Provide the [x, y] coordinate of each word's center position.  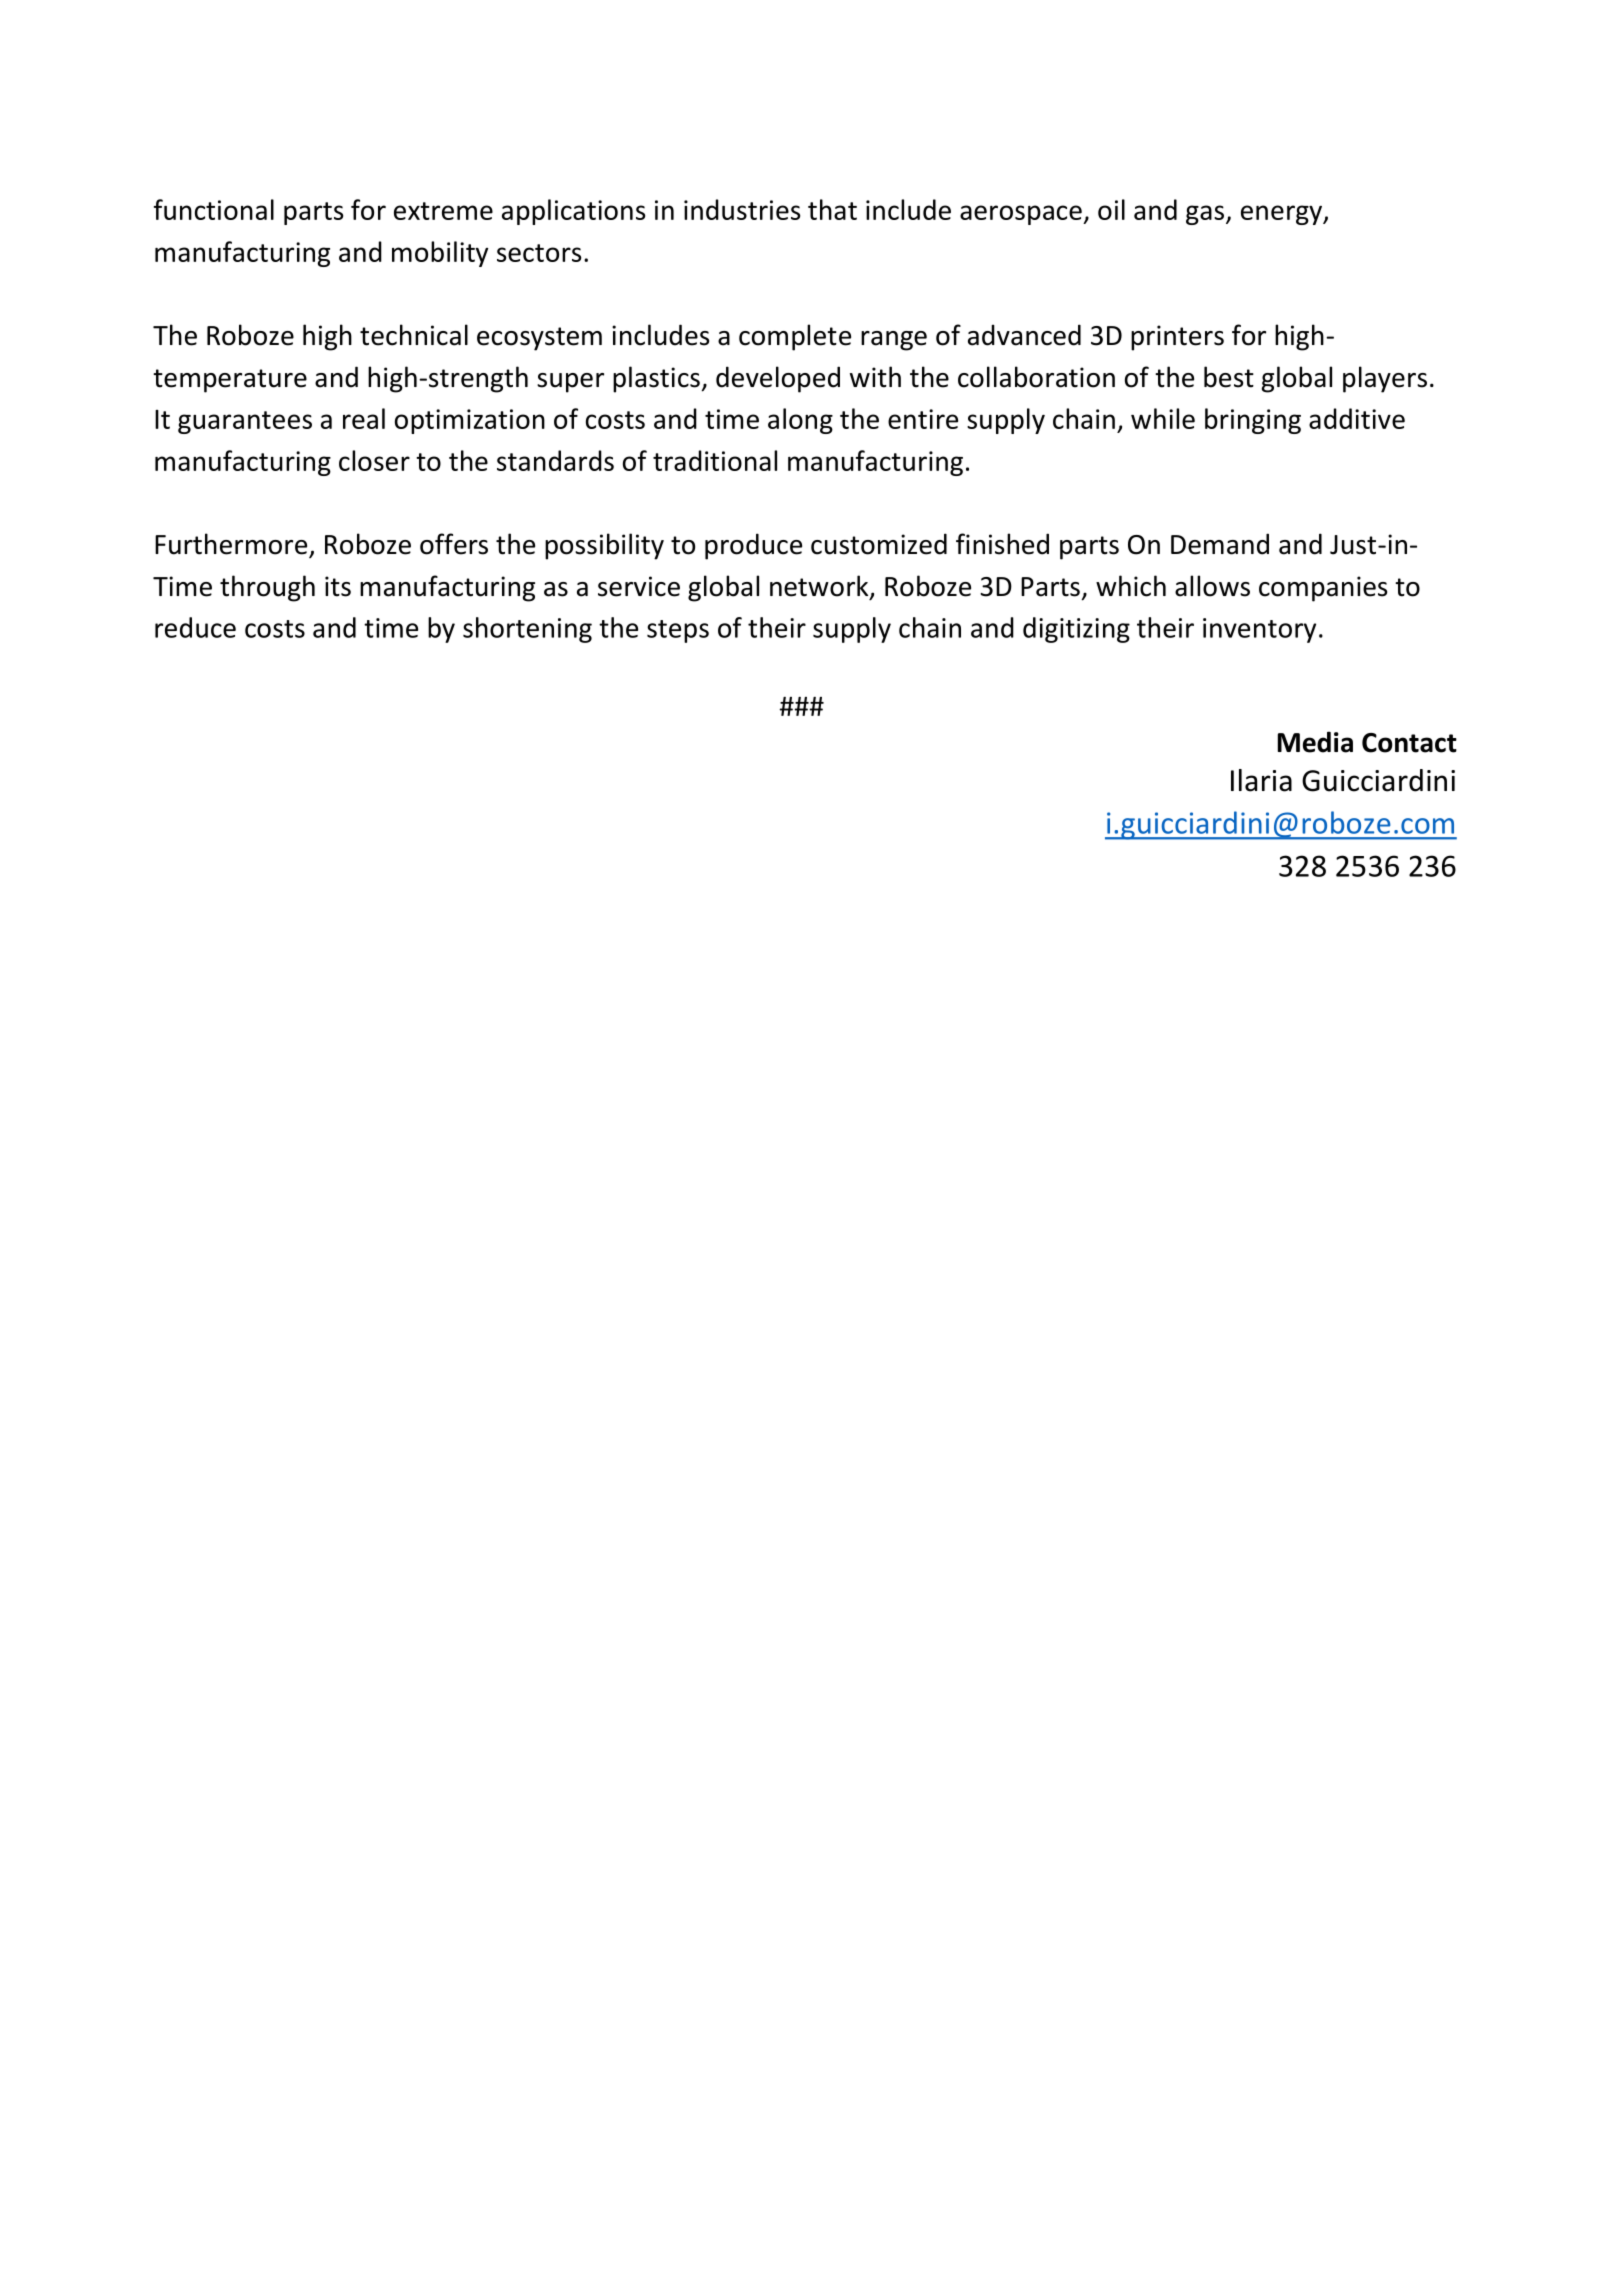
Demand [1220, 544]
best [1229, 377]
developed [778, 379]
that [832, 209]
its [338, 586]
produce [753, 546]
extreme [443, 211]
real [364, 418]
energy [1282, 215]
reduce [195, 627]
